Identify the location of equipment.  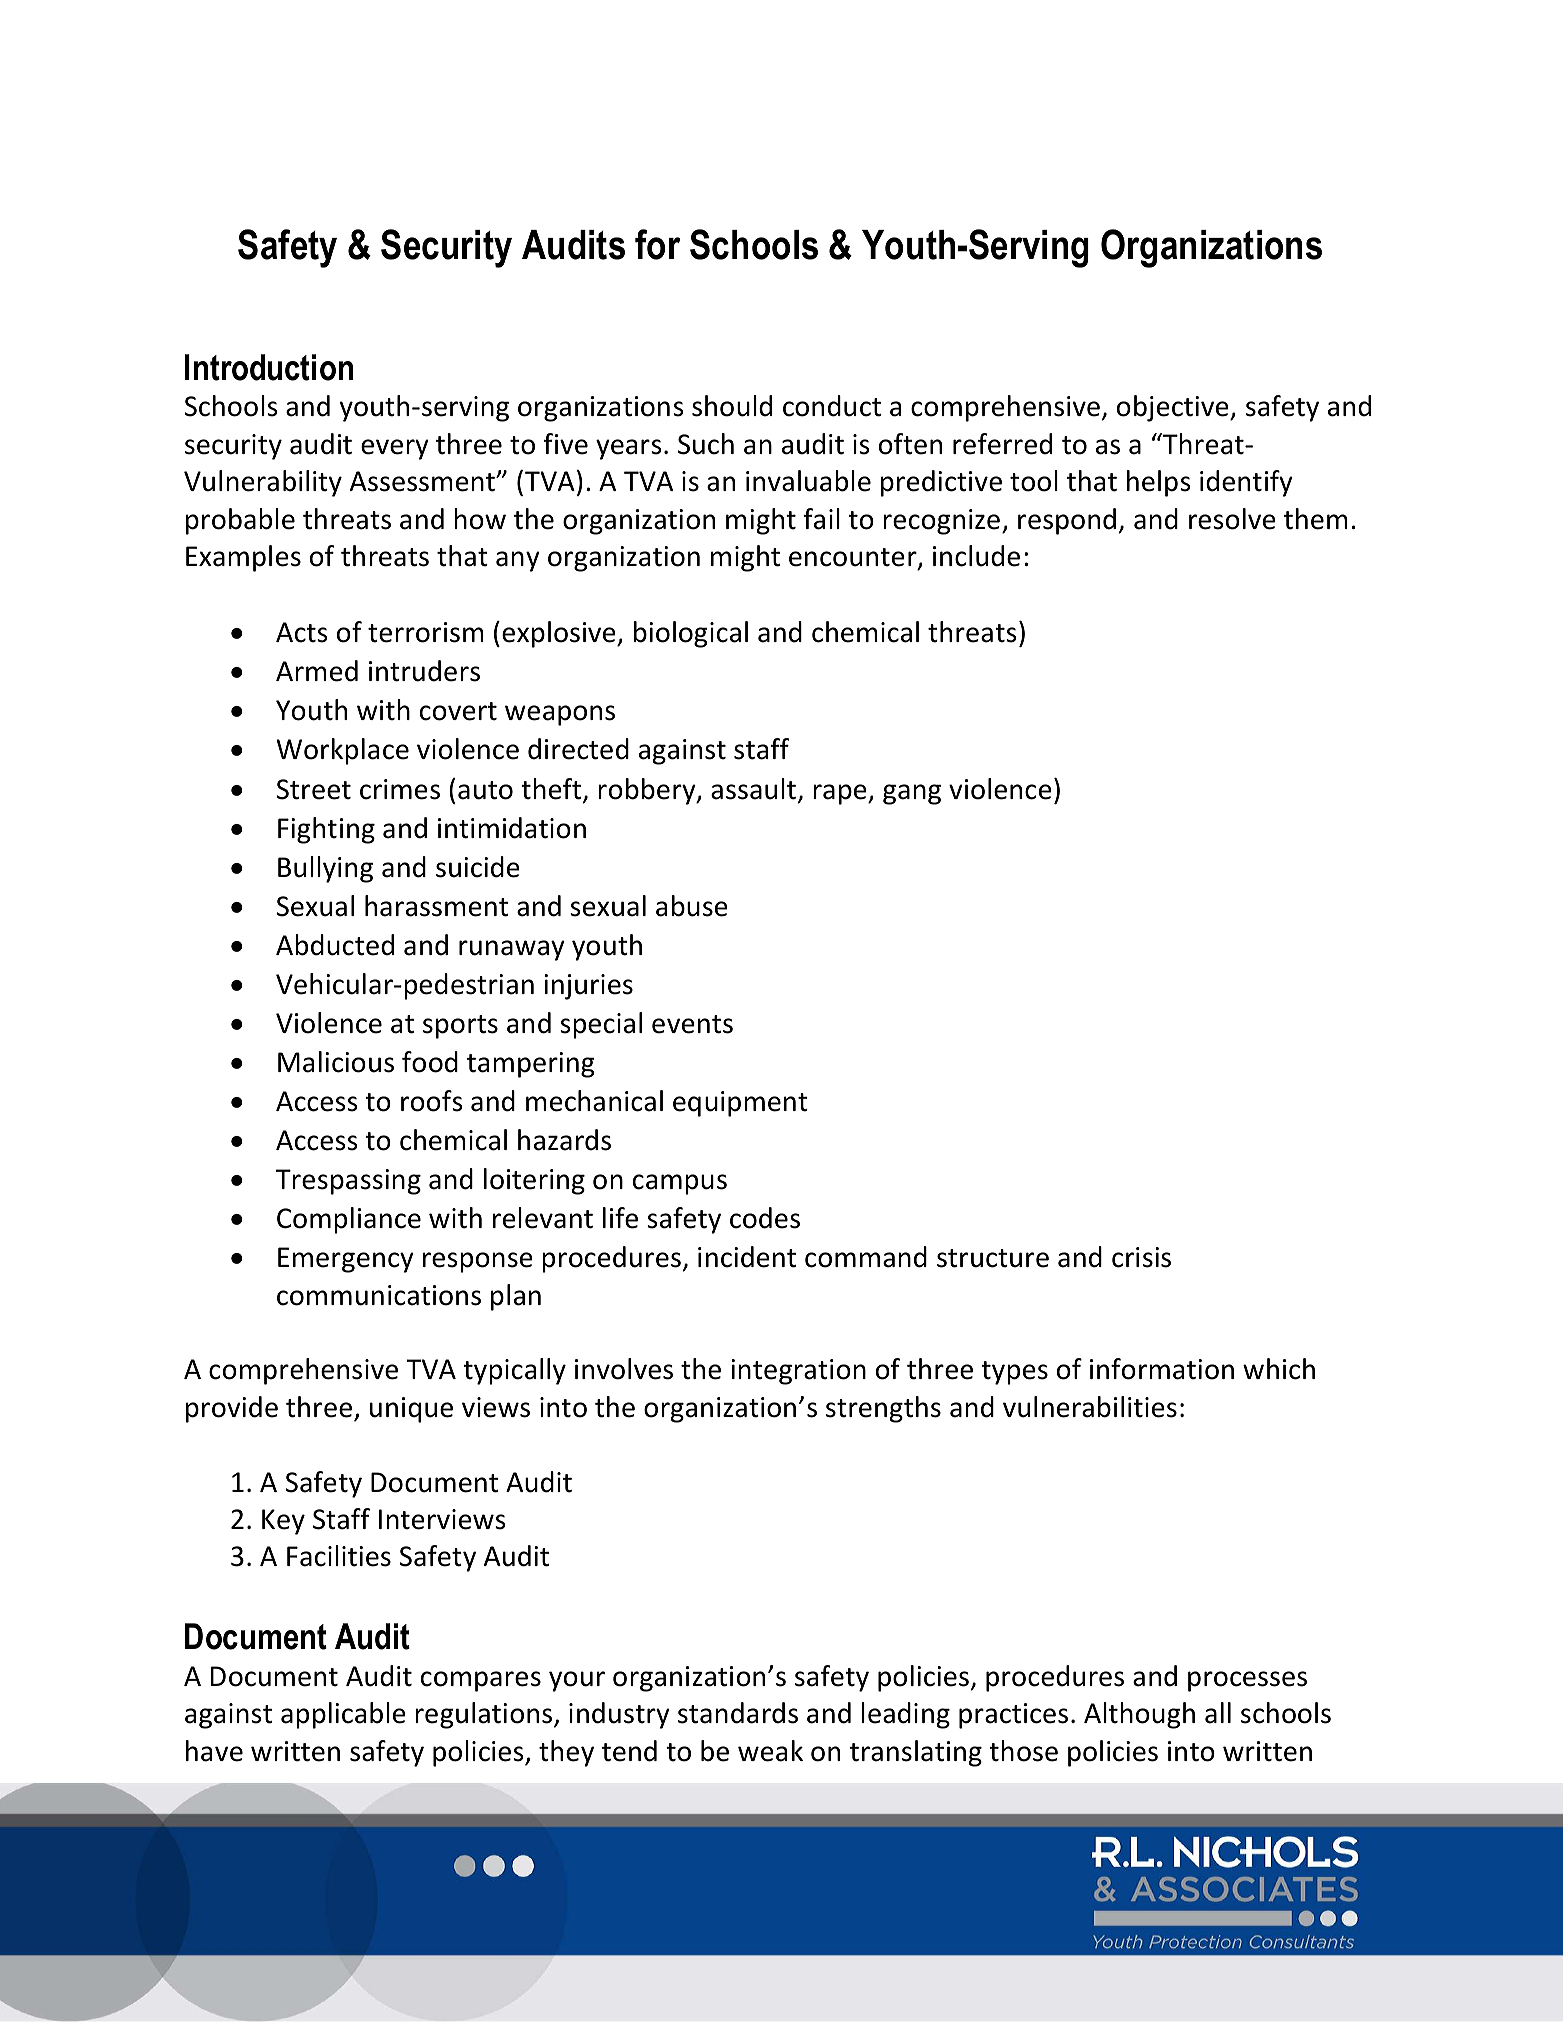
(740, 1104).
